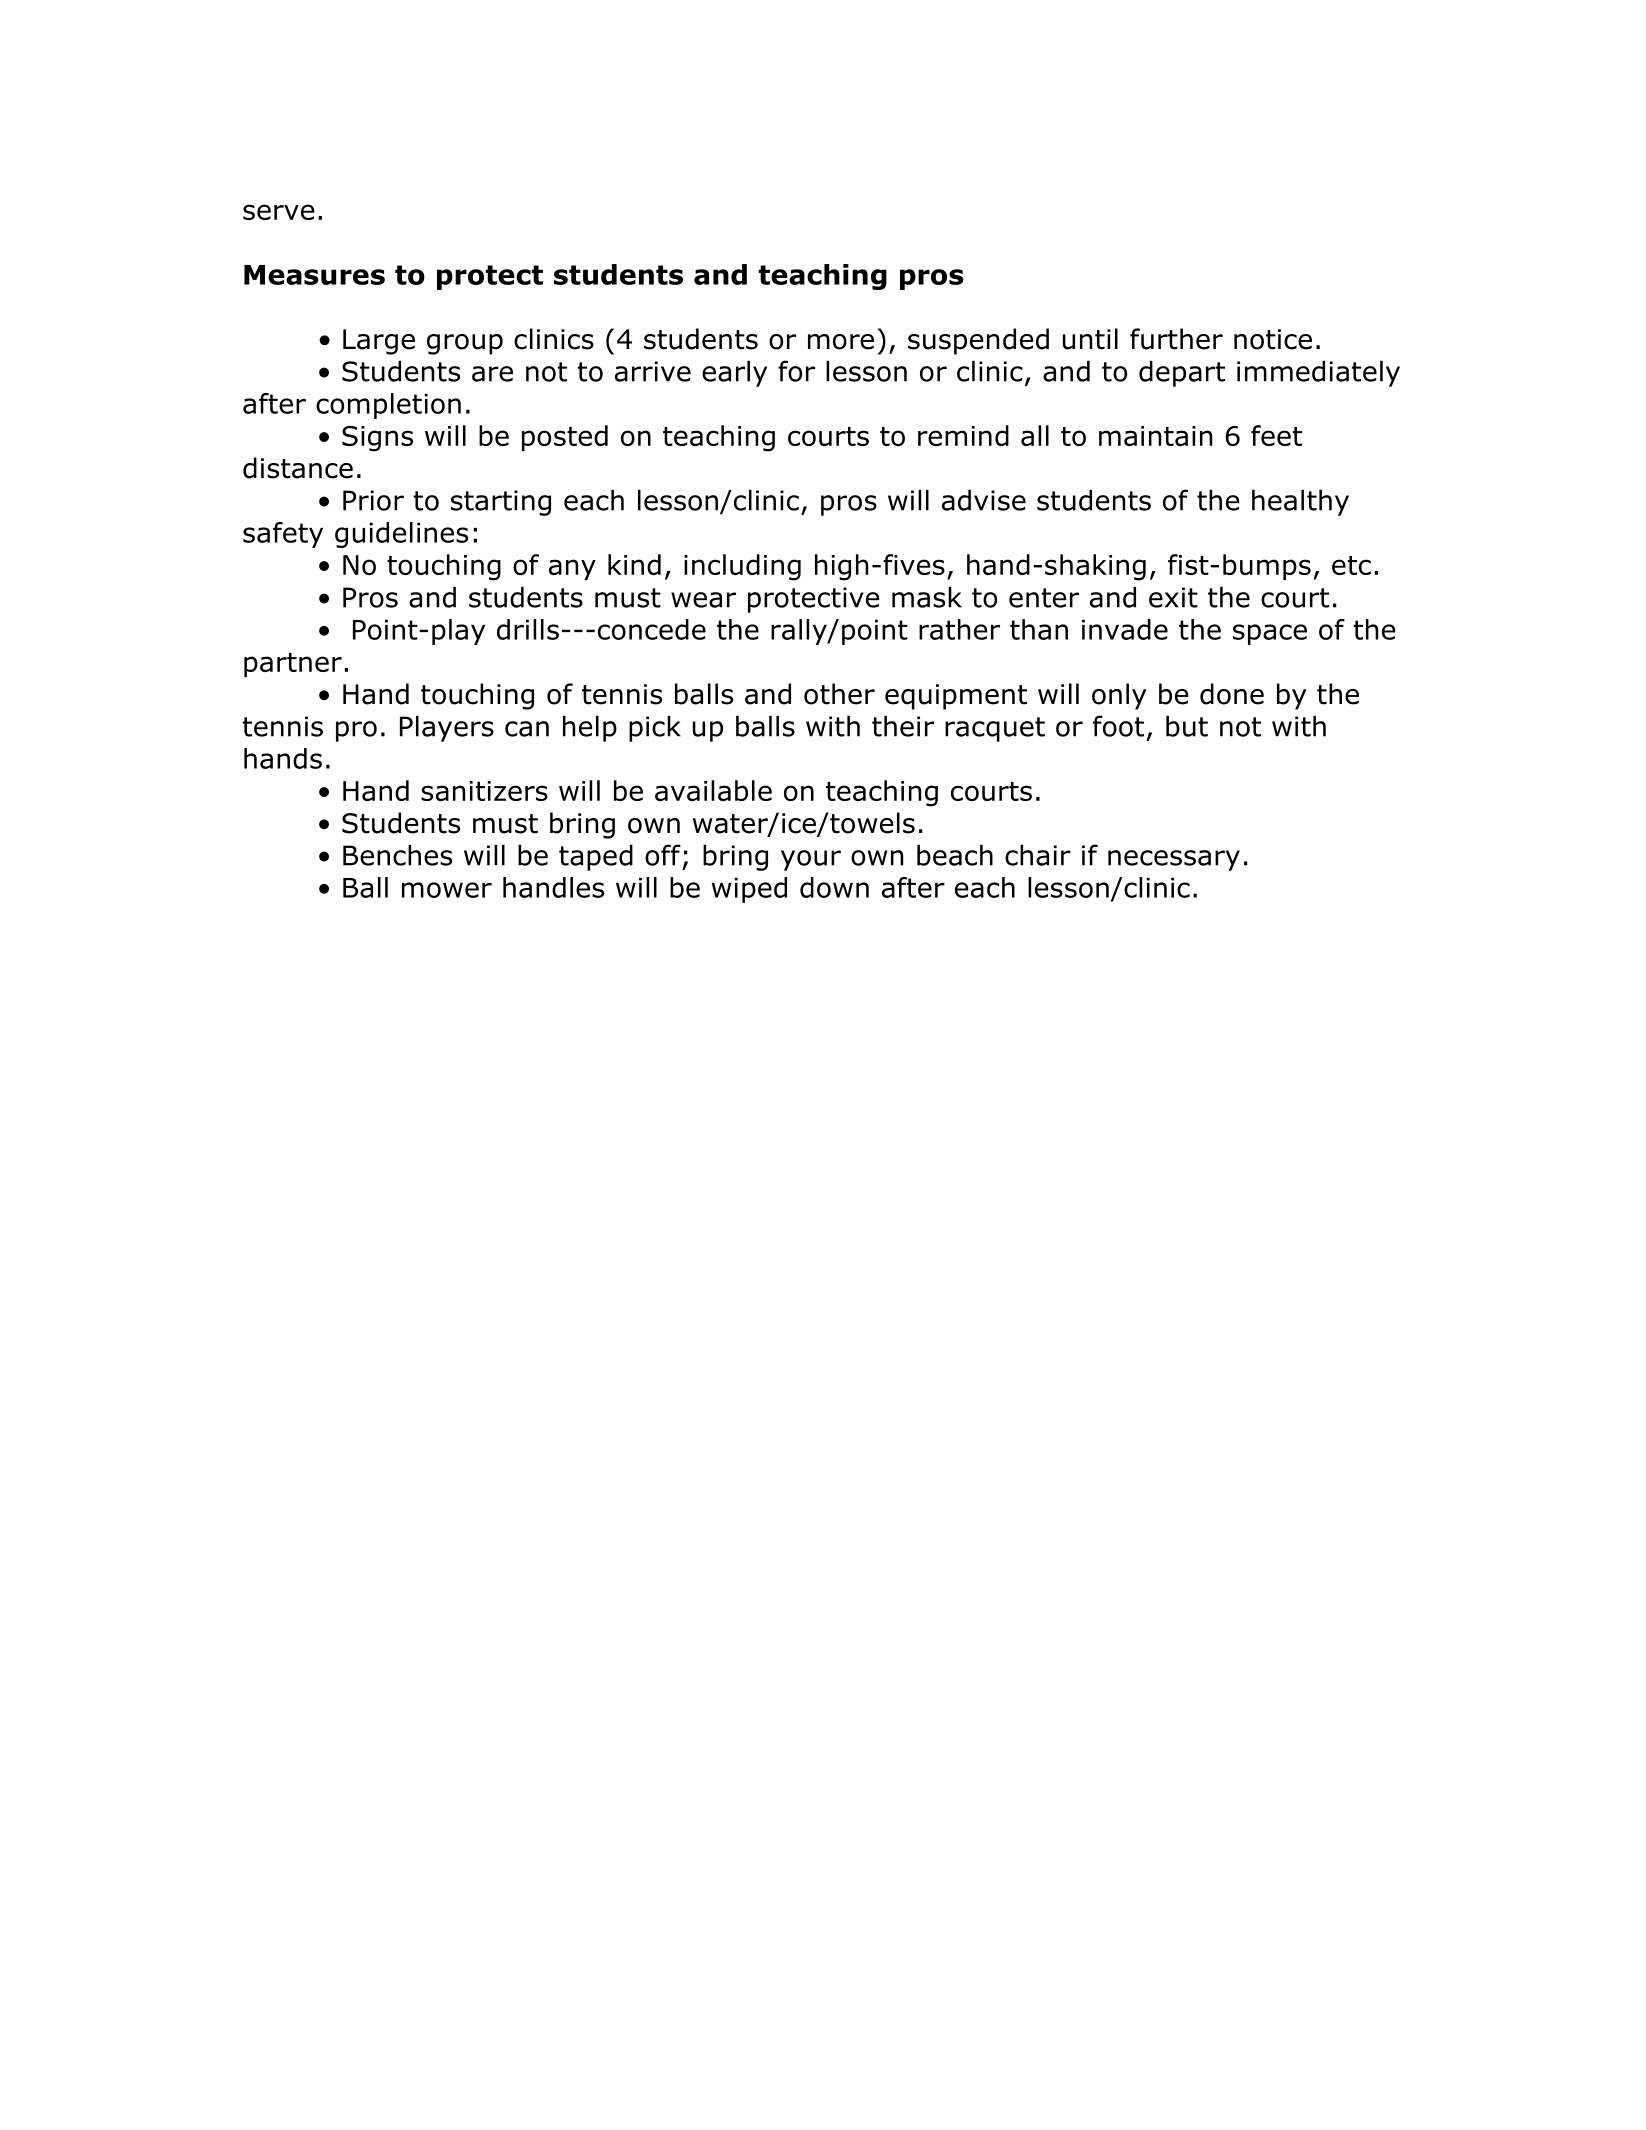 This screenshot has height=2130, width=1646. Describe the element at coordinates (839, 694) in the screenshot. I see `other` at that location.
